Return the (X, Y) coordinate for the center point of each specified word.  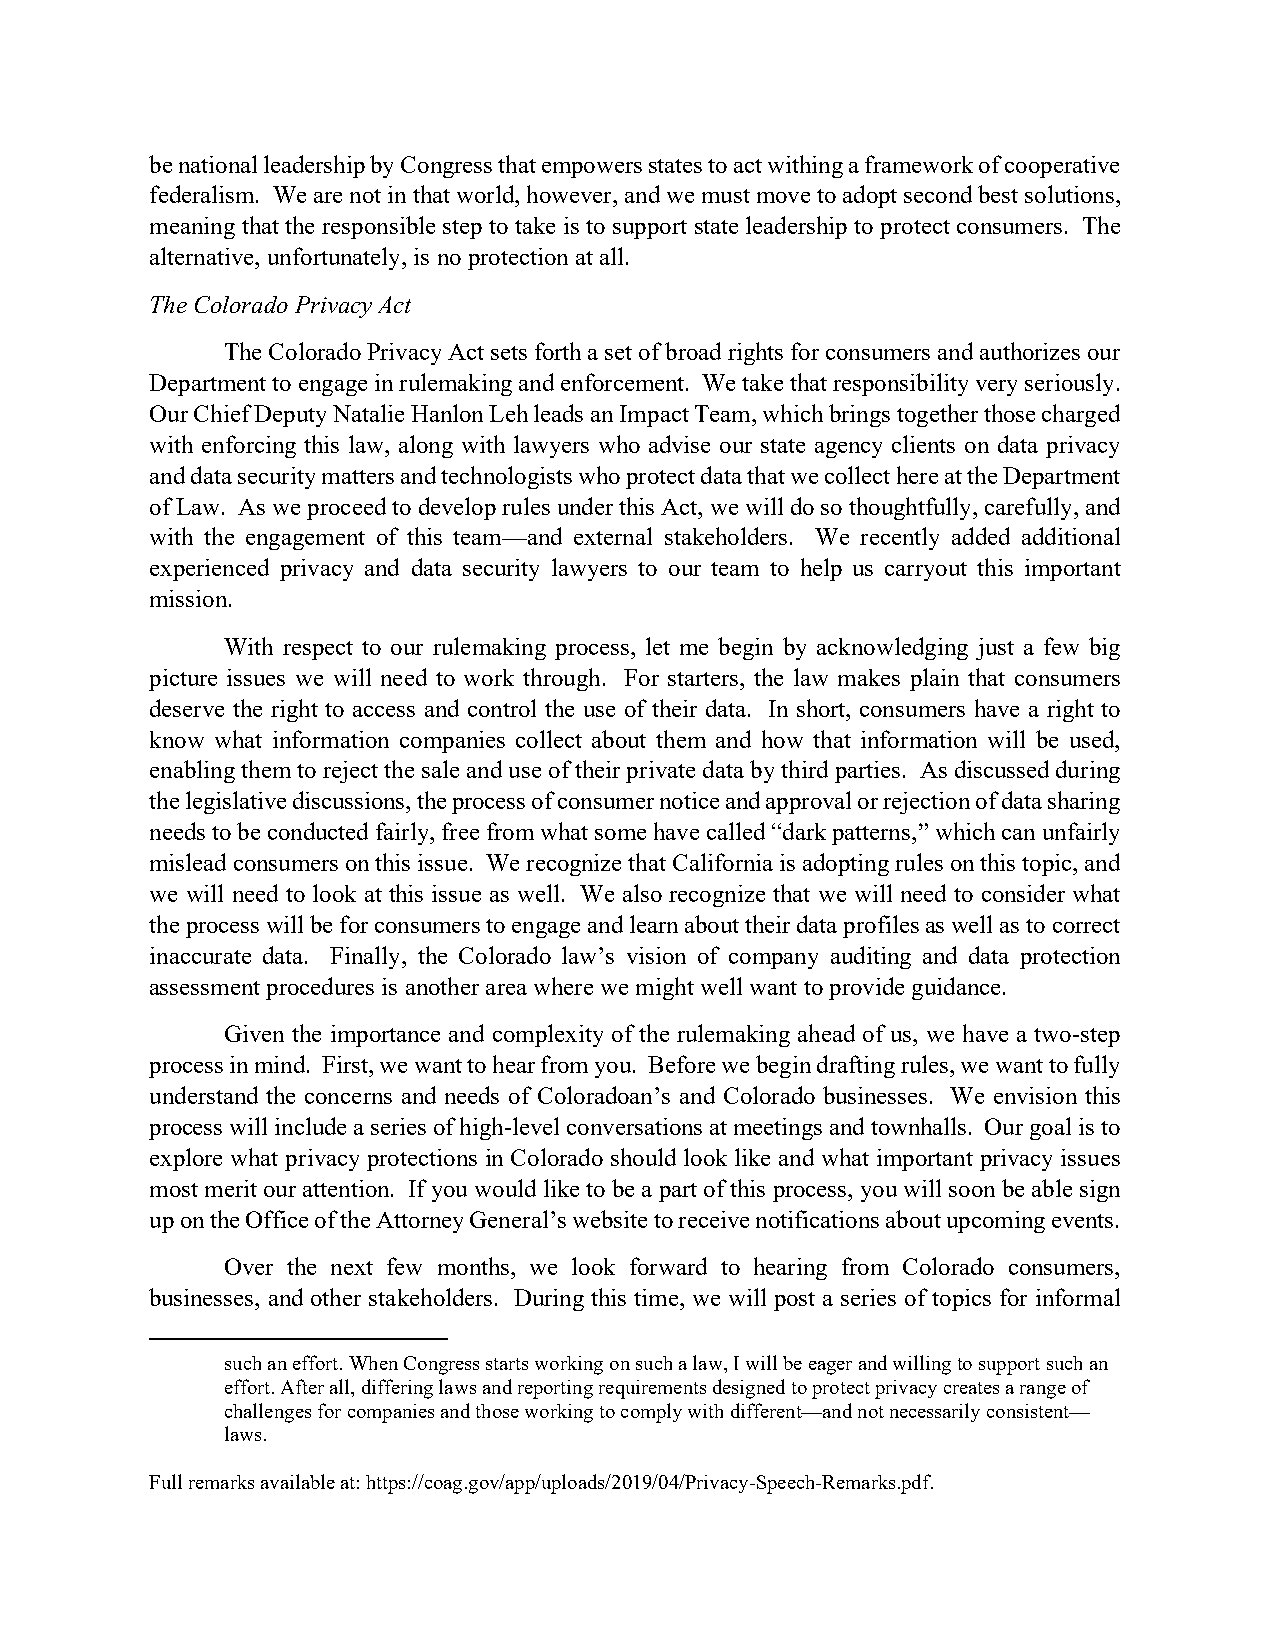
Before (681, 1064)
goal (1050, 1128)
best (998, 194)
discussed (1002, 769)
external (613, 536)
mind (281, 1064)
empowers (592, 170)
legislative (236, 802)
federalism (203, 194)
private (660, 772)
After (302, 1386)
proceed (346, 508)
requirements (652, 1389)
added (981, 536)
